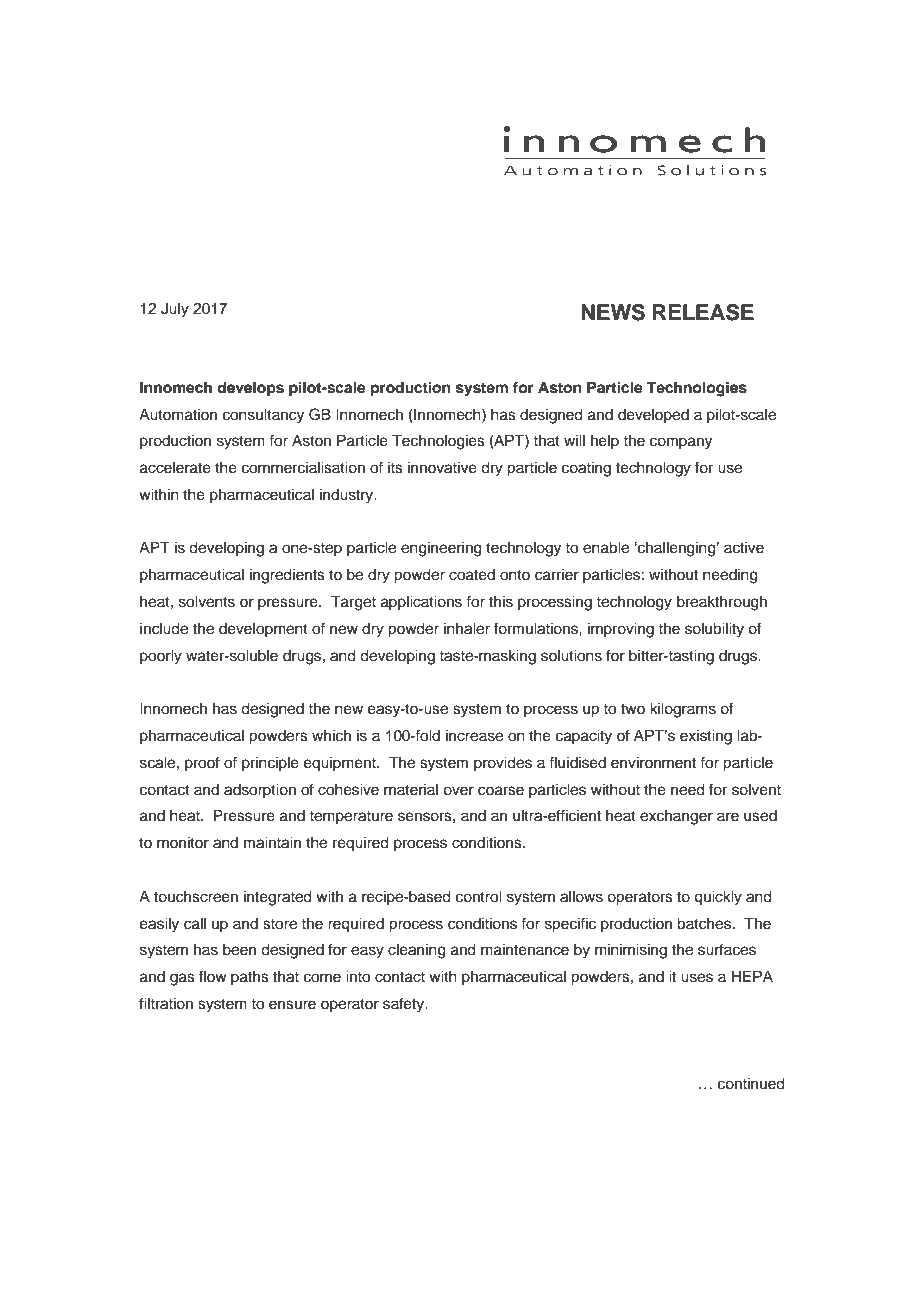 The width and height of the image is (924, 1308). I want to click on over, so click(458, 791).
